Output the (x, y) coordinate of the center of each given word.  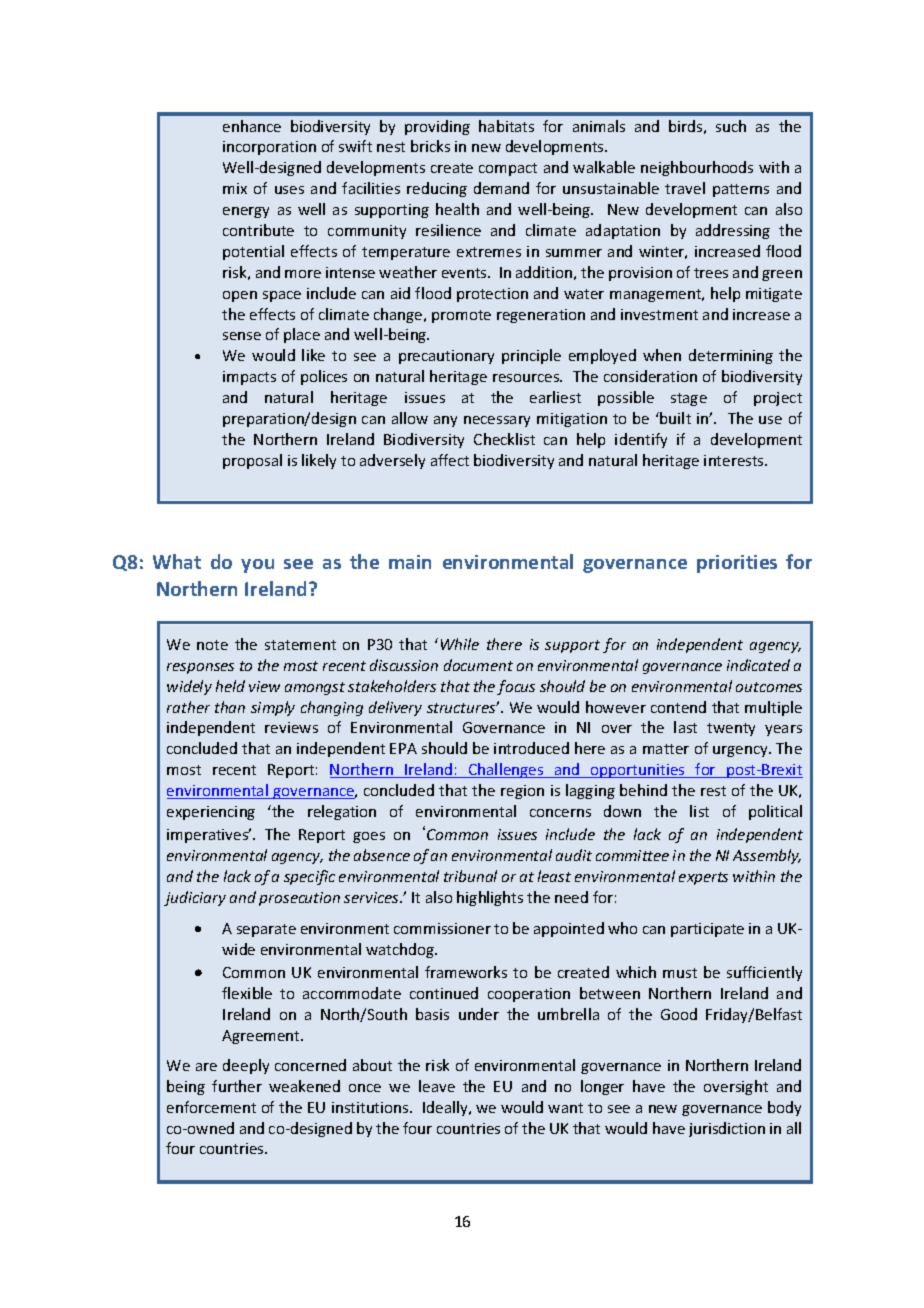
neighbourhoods (697, 168)
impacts (249, 378)
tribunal (470, 876)
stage (689, 399)
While (460, 644)
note (212, 645)
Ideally (447, 1108)
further (237, 1086)
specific (309, 877)
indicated (758, 665)
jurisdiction (727, 1129)
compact (508, 169)
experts (703, 878)
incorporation (269, 148)
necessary (497, 421)
